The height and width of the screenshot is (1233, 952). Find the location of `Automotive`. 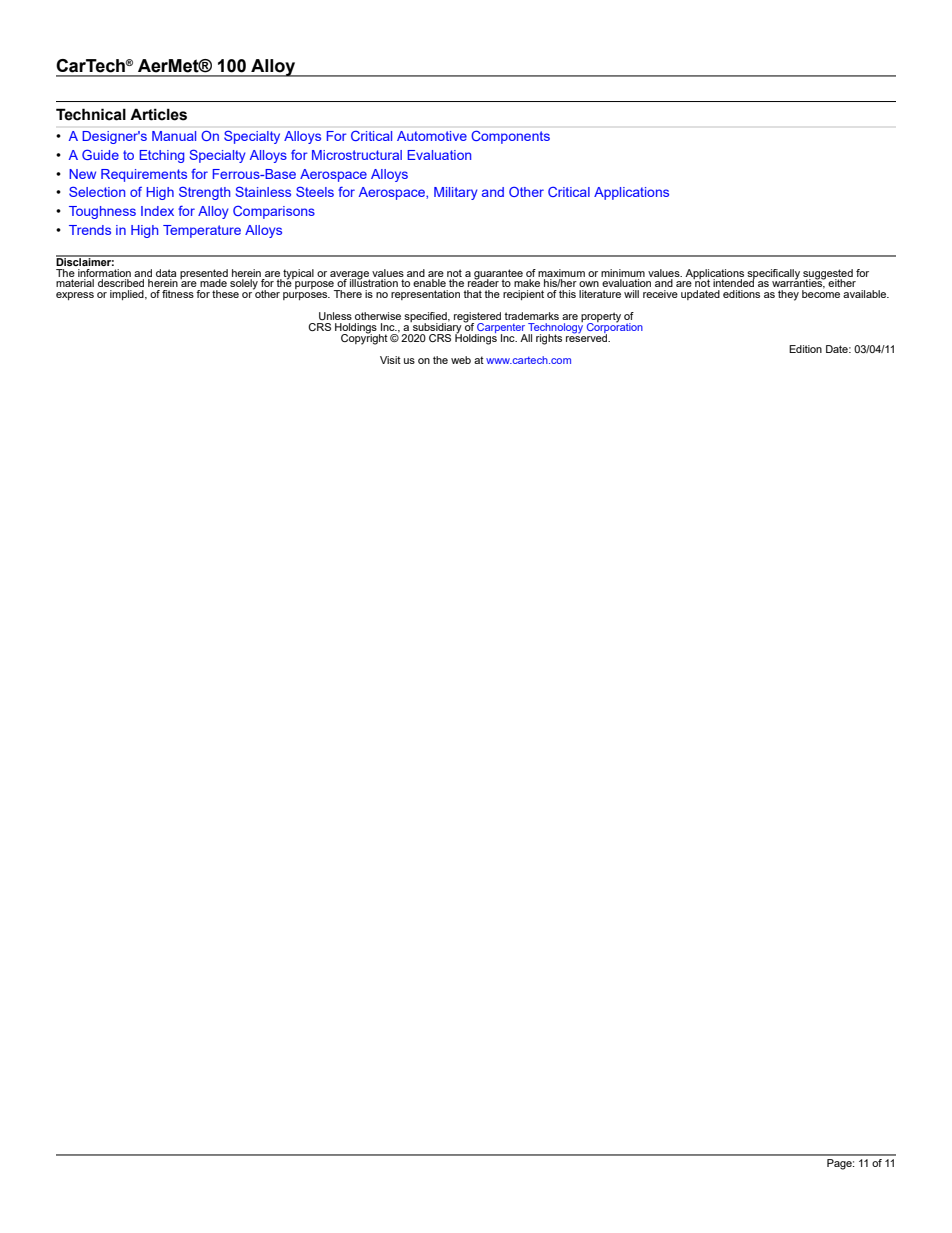

Automotive is located at coordinates (432, 136).
